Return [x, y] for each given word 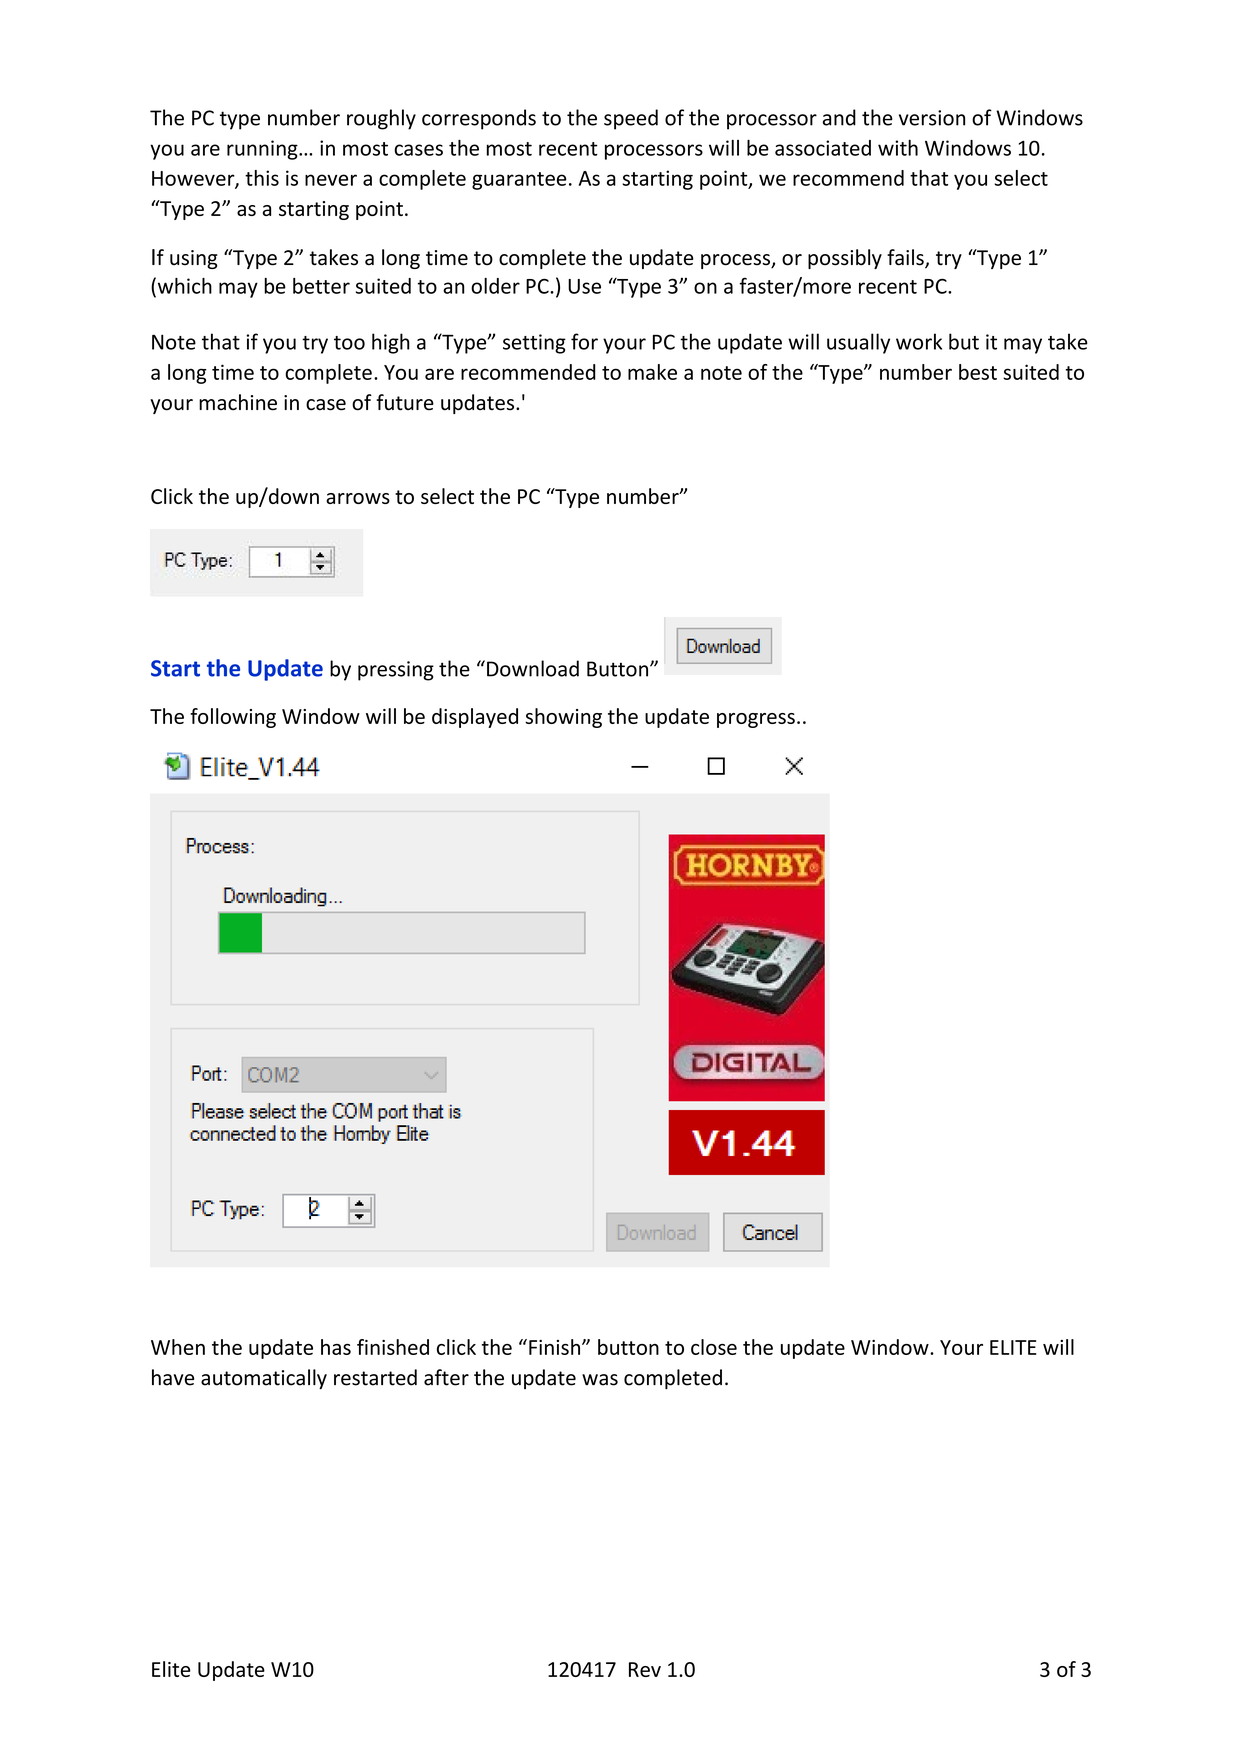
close [714, 1347]
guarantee [519, 181]
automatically [264, 1379]
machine [238, 402]
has [336, 1347]
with [898, 148]
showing [563, 718]
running [263, 150]
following [233, 718]
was [600, 1380]
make [652, 372]
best [978, 372]
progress [756, 720]
